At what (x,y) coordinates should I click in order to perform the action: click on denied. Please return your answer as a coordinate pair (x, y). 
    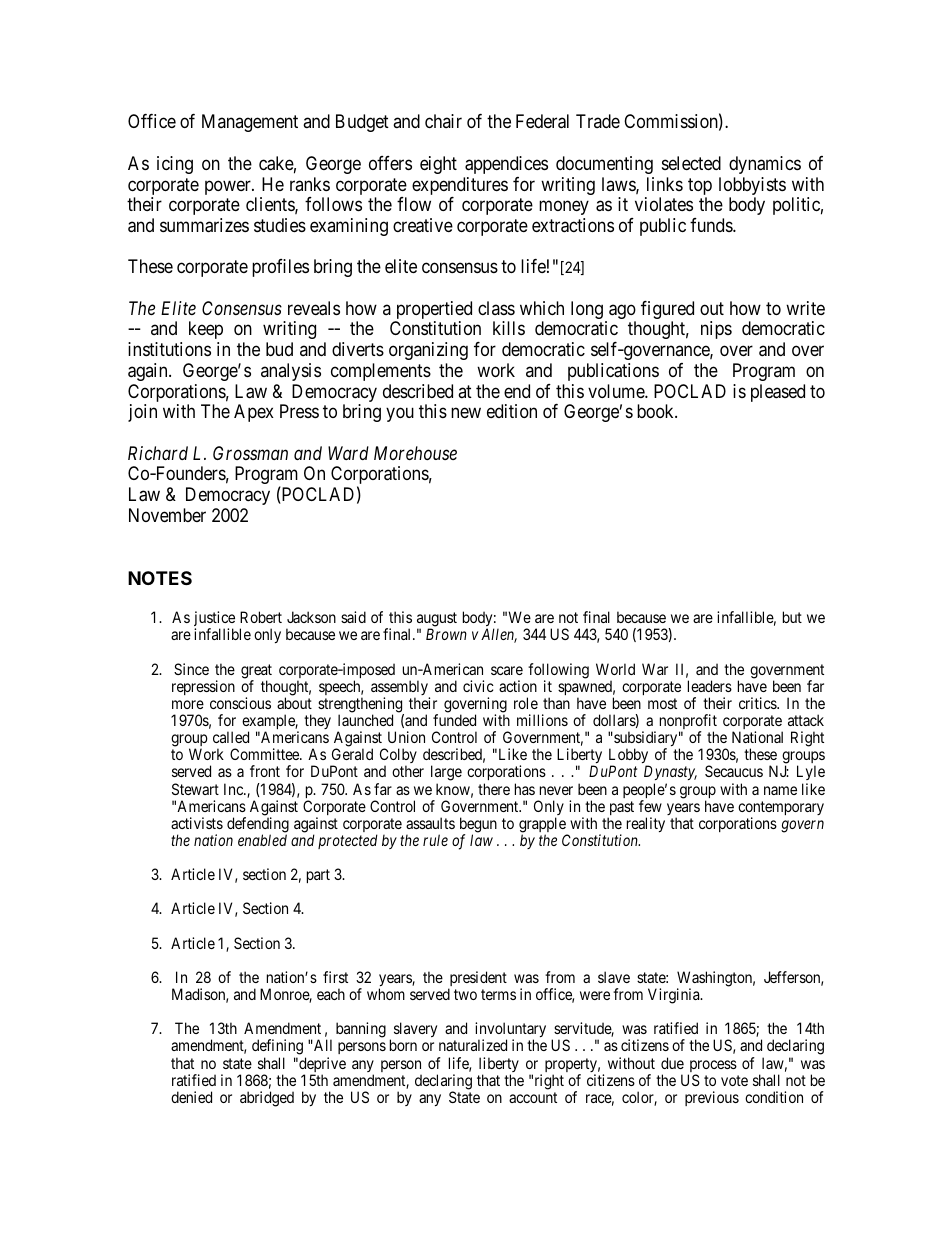
    Looking at the image, I should click on (191, 1097).
